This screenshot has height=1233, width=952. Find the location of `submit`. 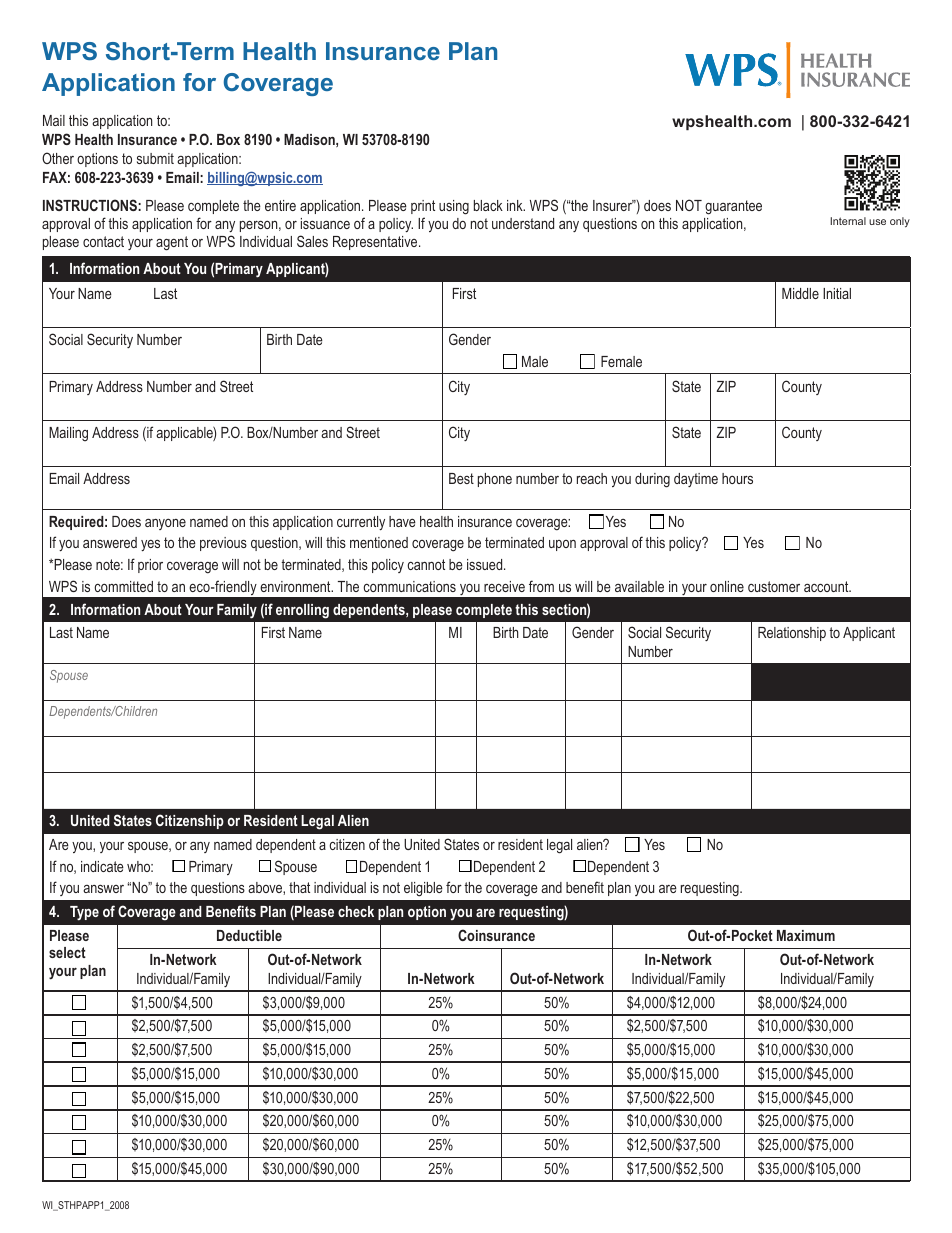

submit is located at coordinates (155, 158).
